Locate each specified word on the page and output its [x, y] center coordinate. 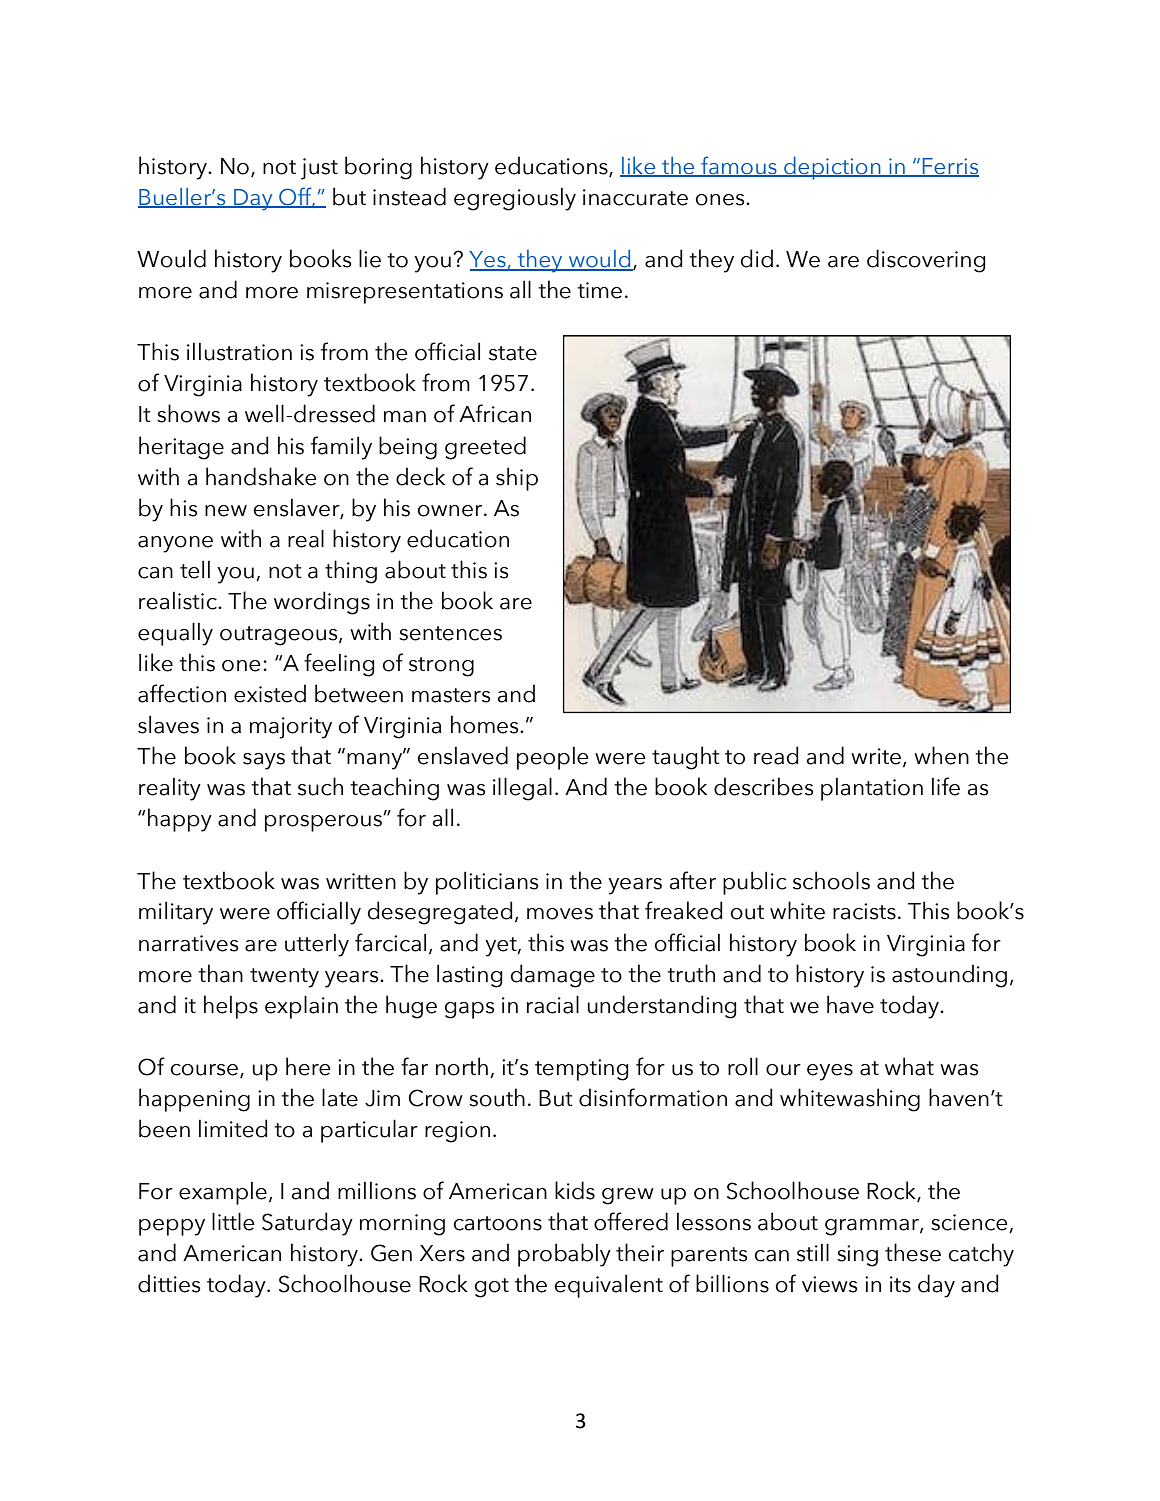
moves [560, 914]
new [226, 511]
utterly [317, 945]
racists [864, 911]
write [876, 756]
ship [517, 479]
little [233, 1221]
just [319, 169]
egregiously [515, 199]
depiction [832, 168]
